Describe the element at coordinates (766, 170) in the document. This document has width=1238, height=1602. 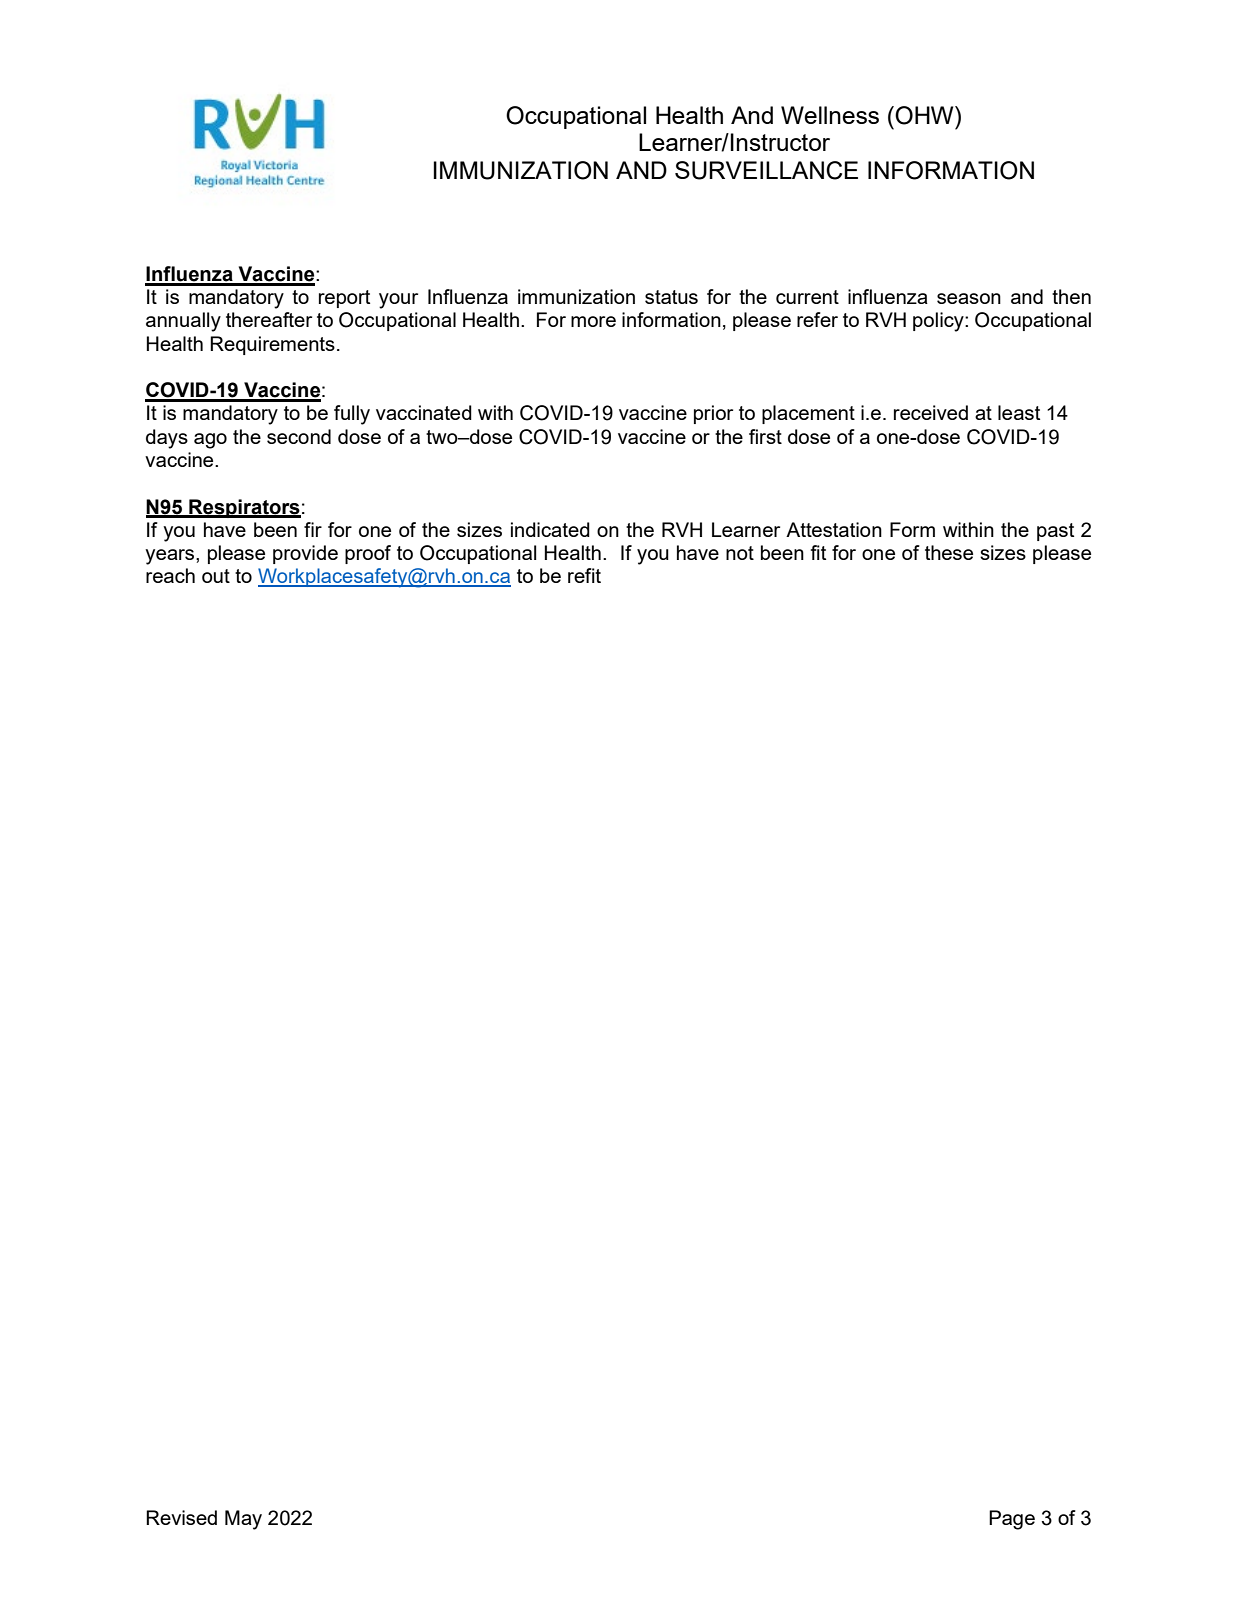
I see `SURVEILLANCE` at that location.
